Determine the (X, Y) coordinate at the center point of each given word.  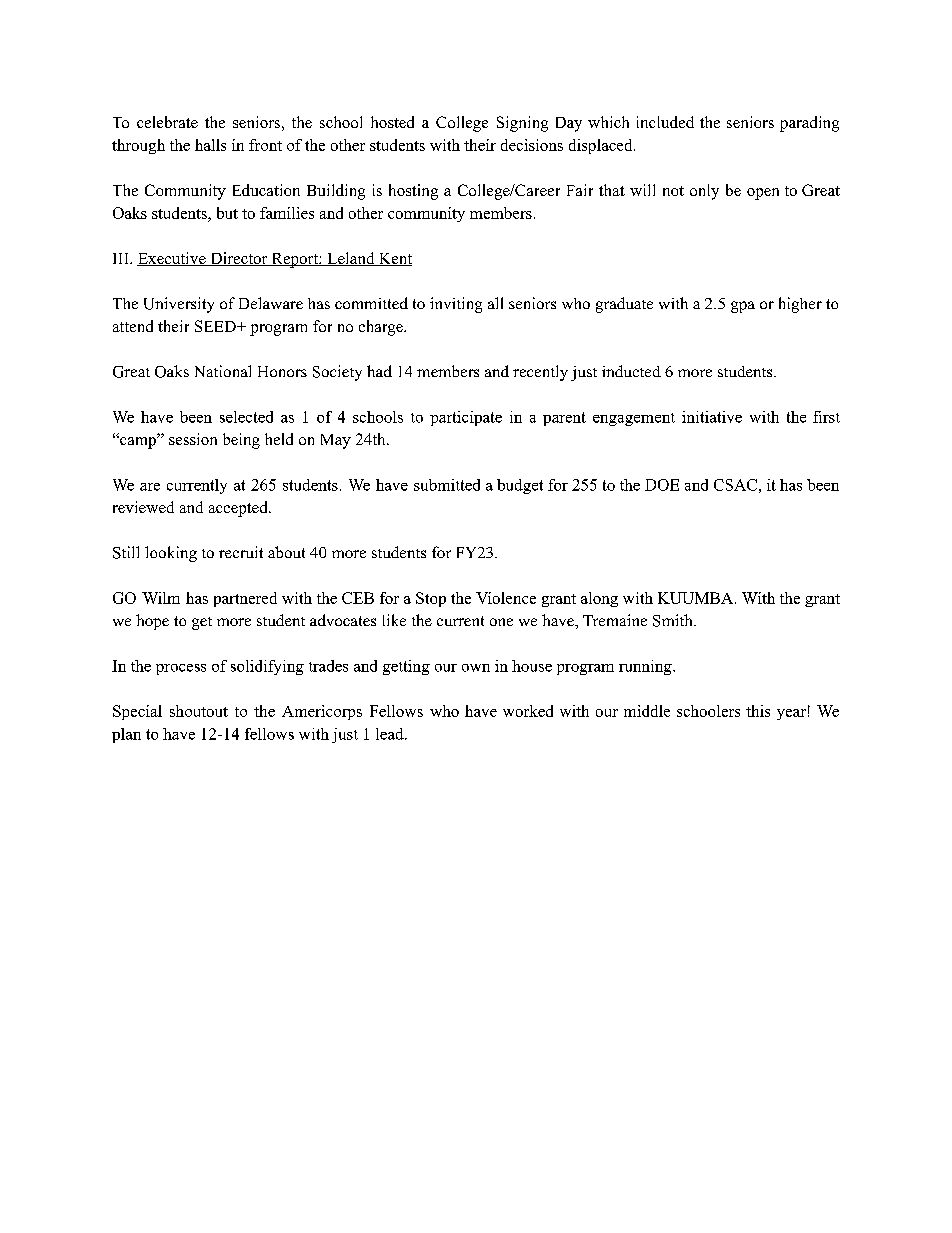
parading (809, 124)
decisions (532, 145)
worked (528, 711)
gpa (743, 307)
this (758, 711)
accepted (239, 509)
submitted (447, 485)
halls (210, 145)
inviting (456, 305)
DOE (662, 485)
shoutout (199, 711)
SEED (216, 326)
